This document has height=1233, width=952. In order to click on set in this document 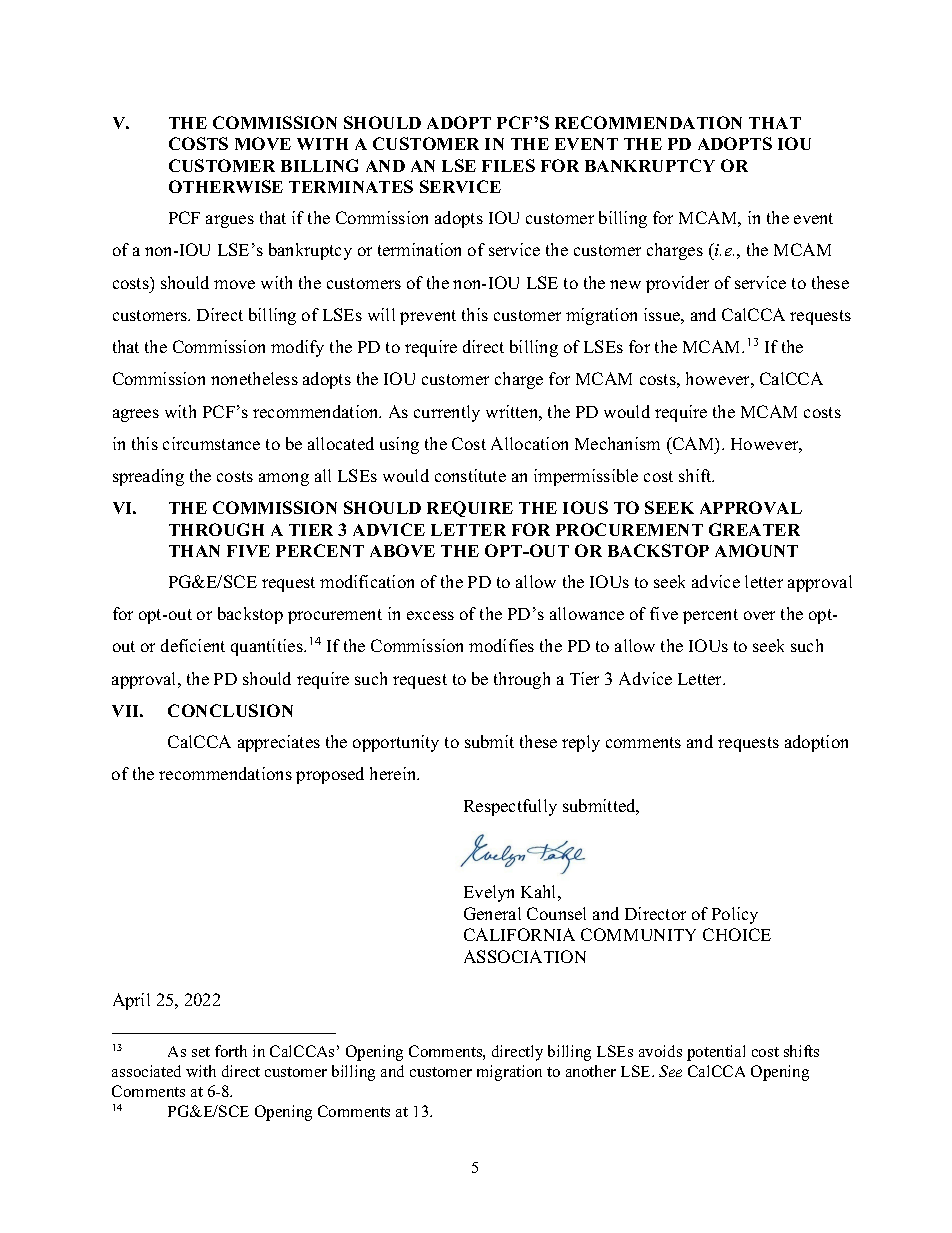, I will do `click(201, 1052)`.
